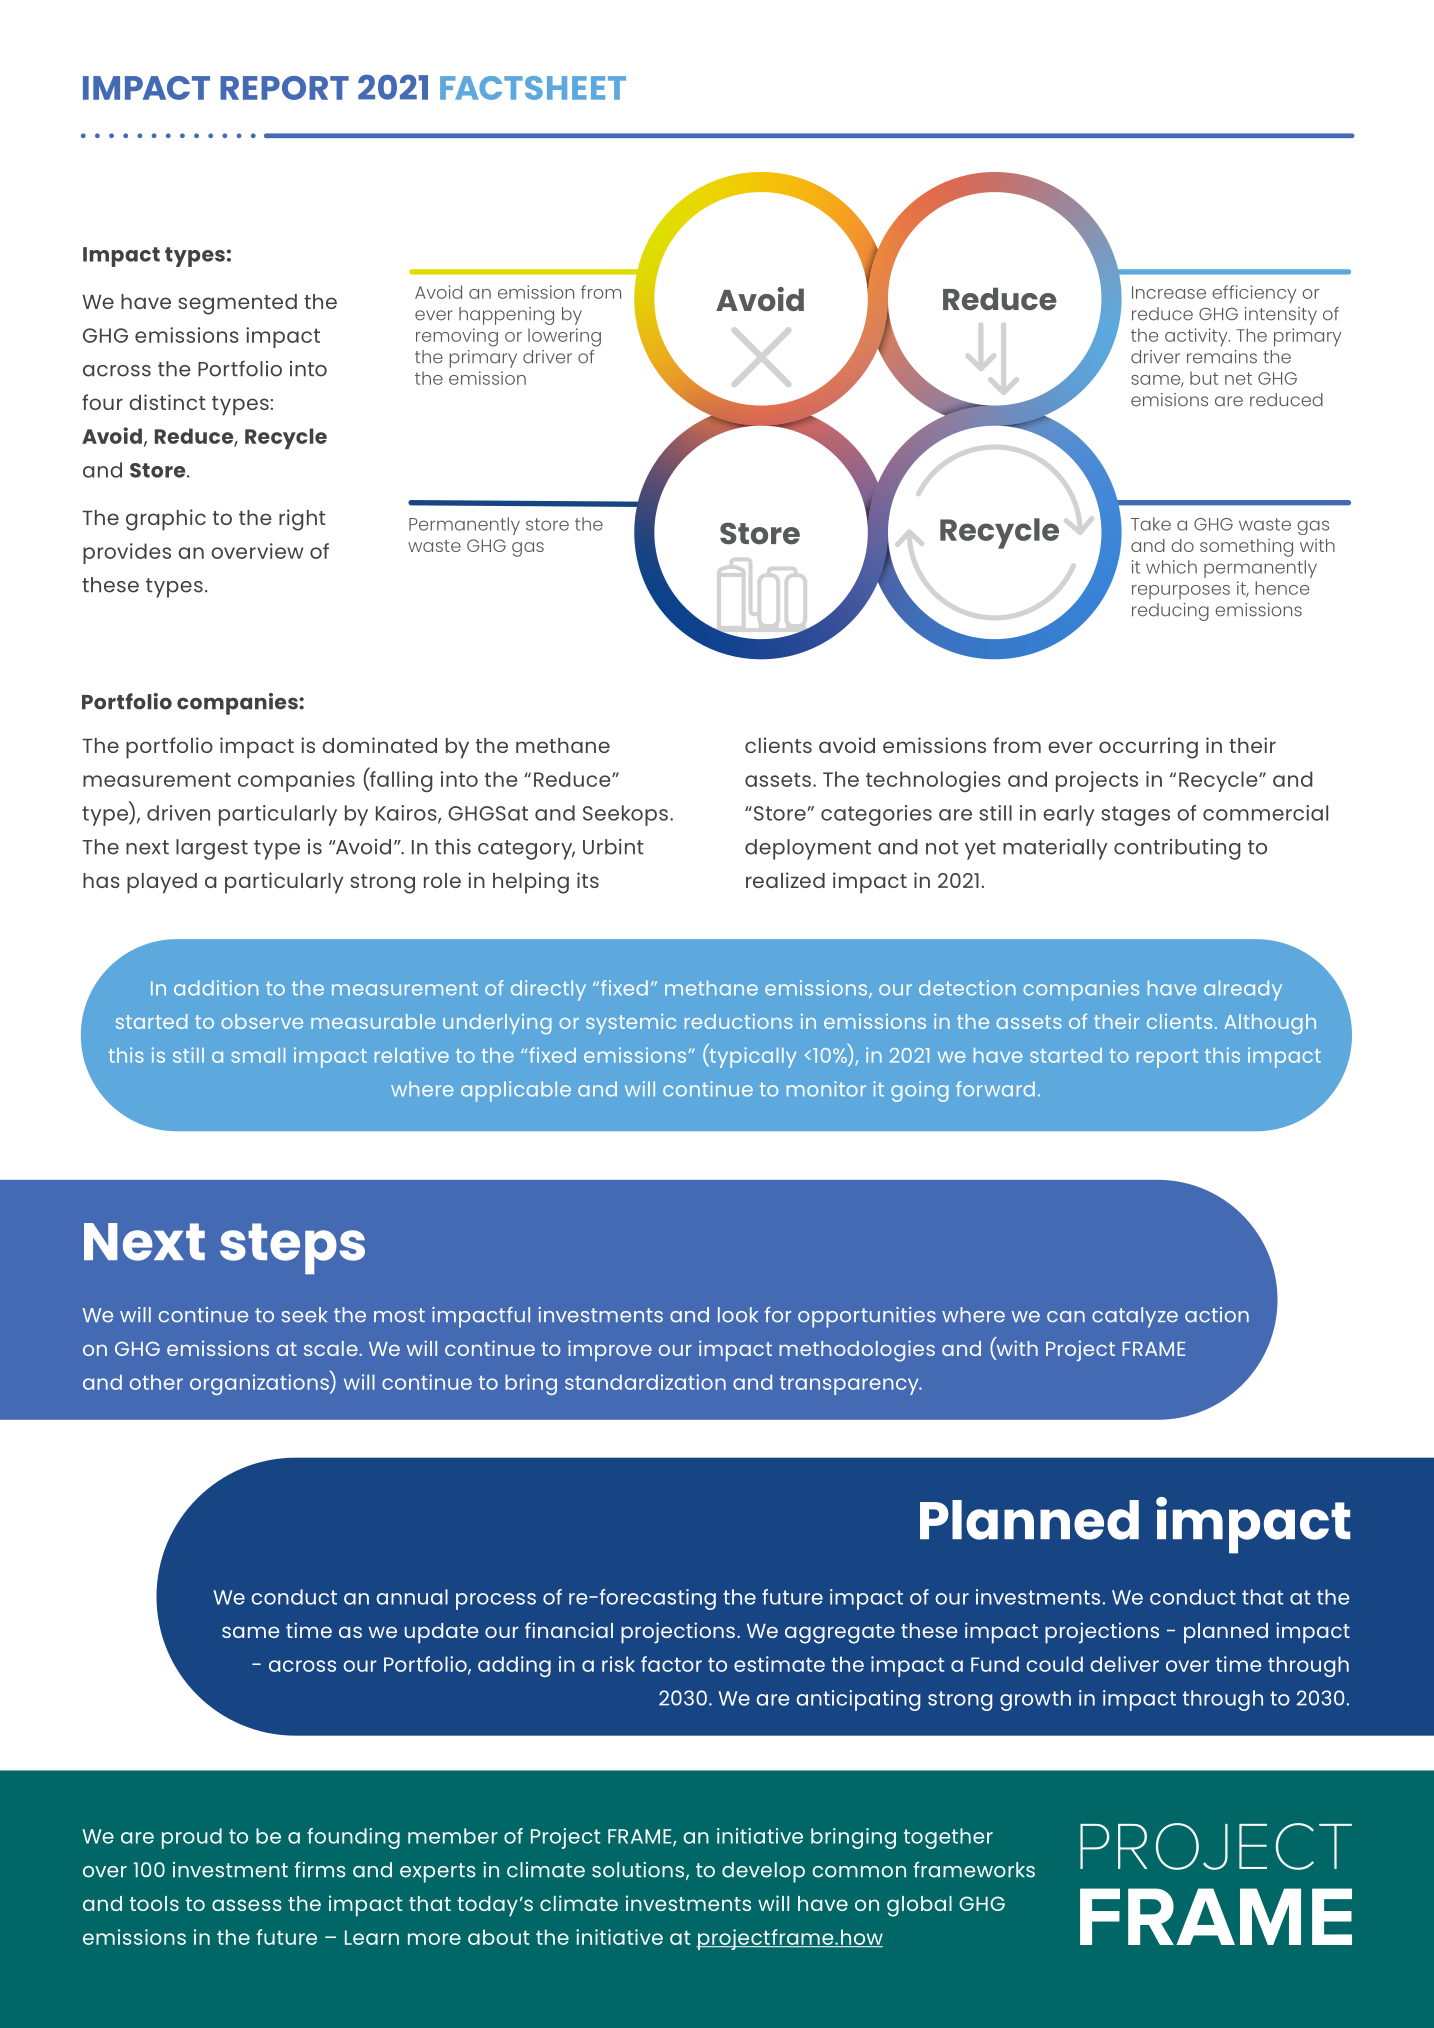  I want to click on standardization, so click(645, 1382).
